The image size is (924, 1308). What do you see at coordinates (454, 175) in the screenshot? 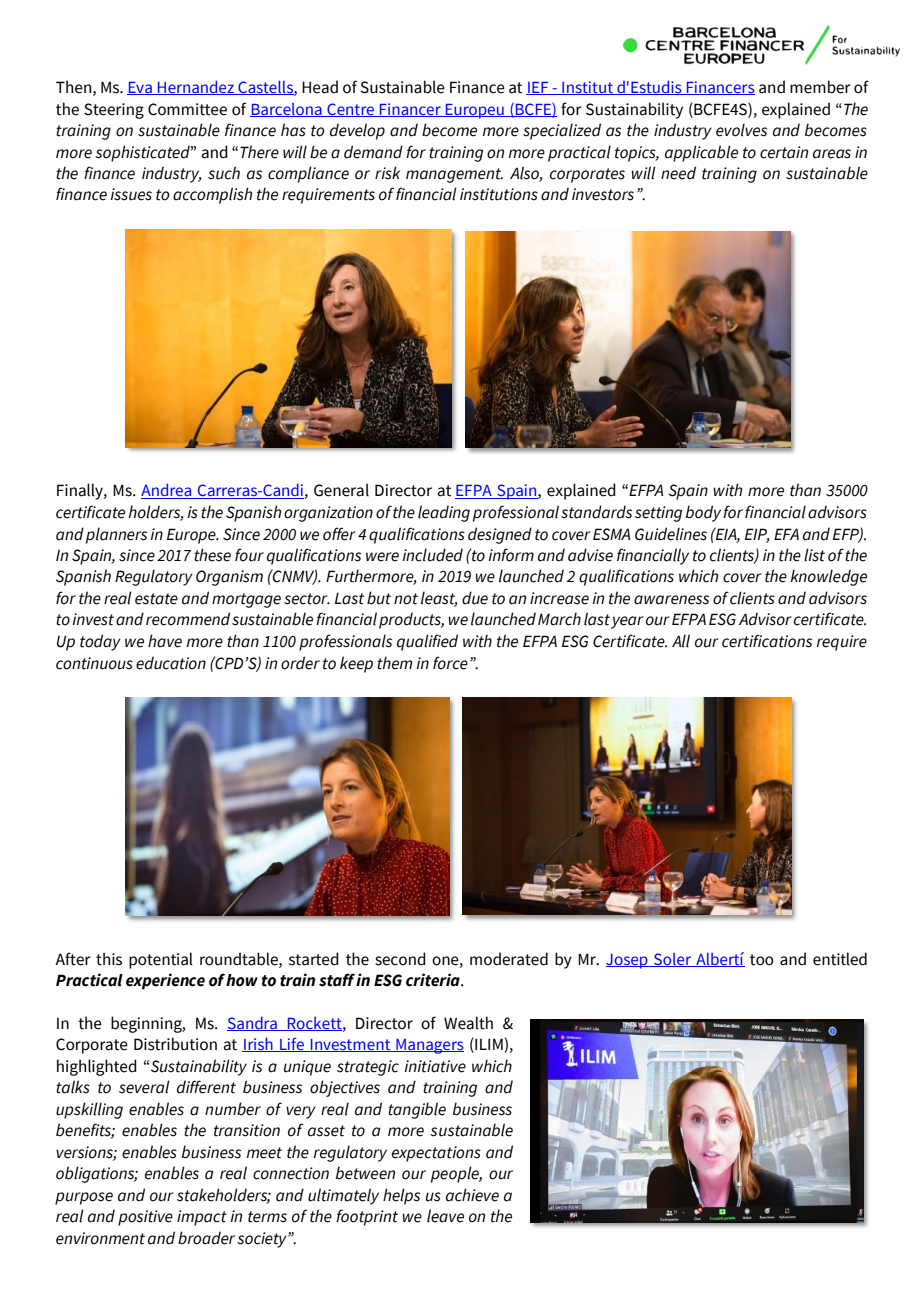
I see `management` at bounding box center [454, 175].
